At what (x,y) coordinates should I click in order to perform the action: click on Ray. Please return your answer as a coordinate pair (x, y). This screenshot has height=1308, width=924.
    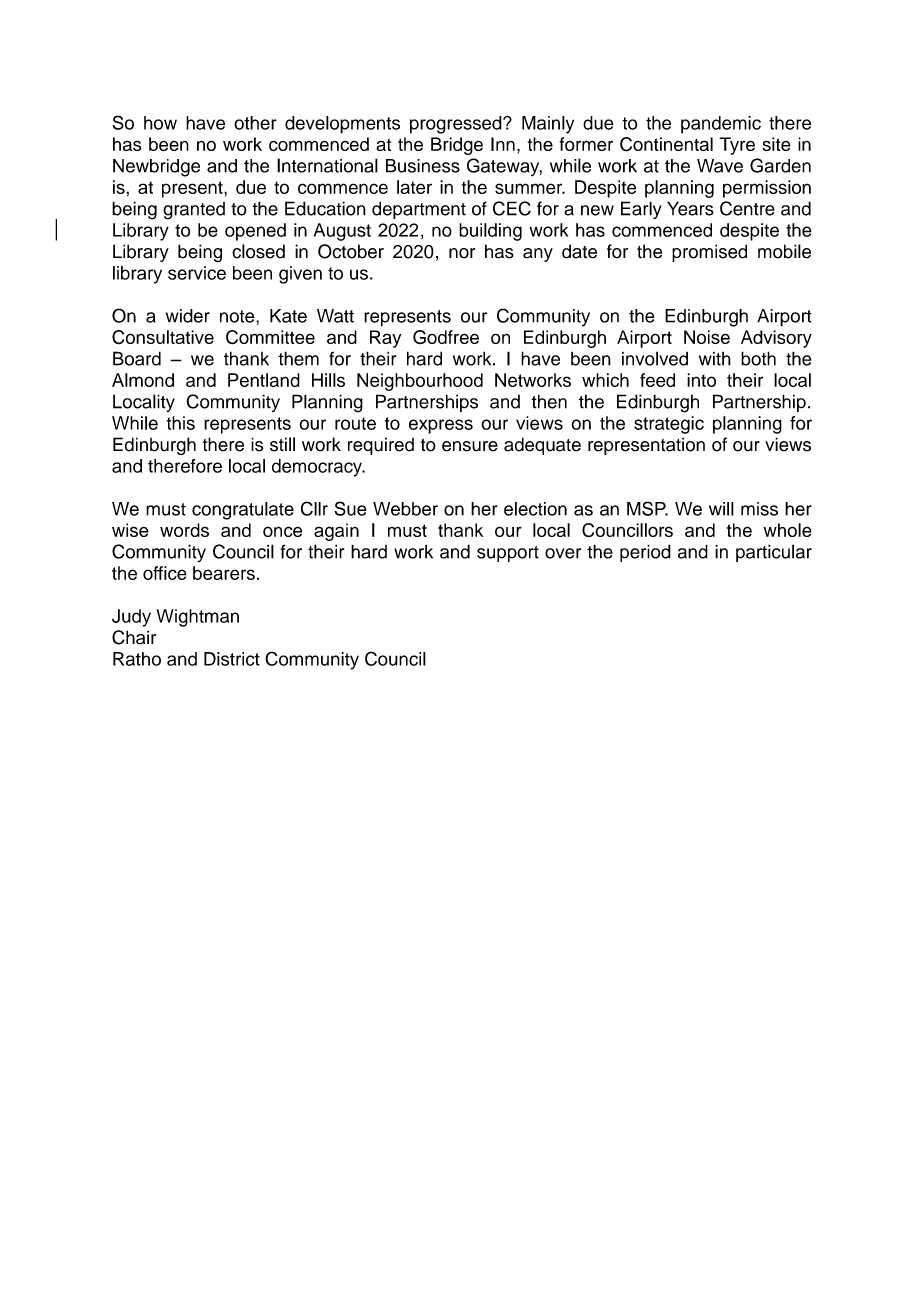
    Looking at the image, I should click on (385, 339).
